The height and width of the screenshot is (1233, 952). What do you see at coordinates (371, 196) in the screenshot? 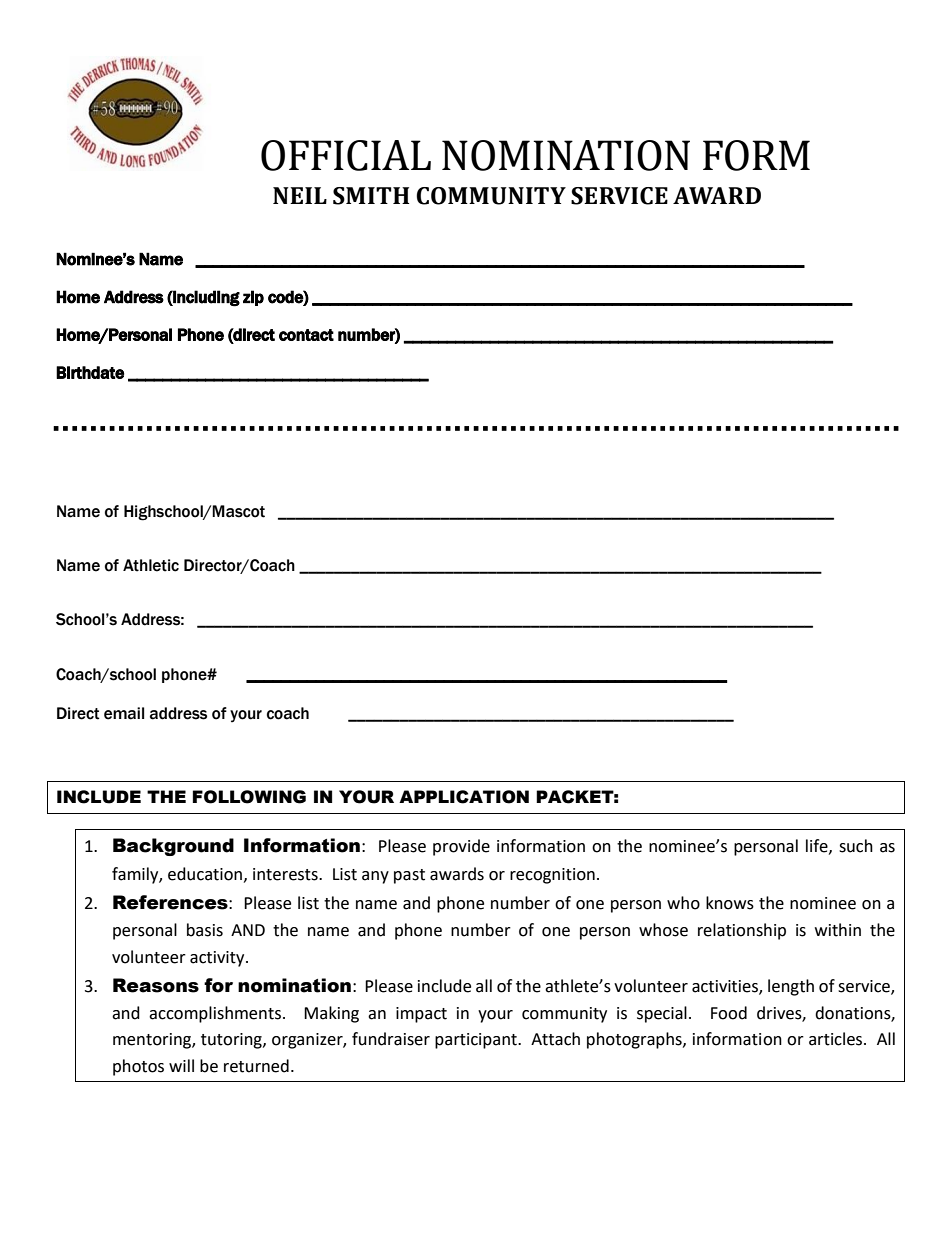
I see `SMITH` at bounding box center [371, 196].
